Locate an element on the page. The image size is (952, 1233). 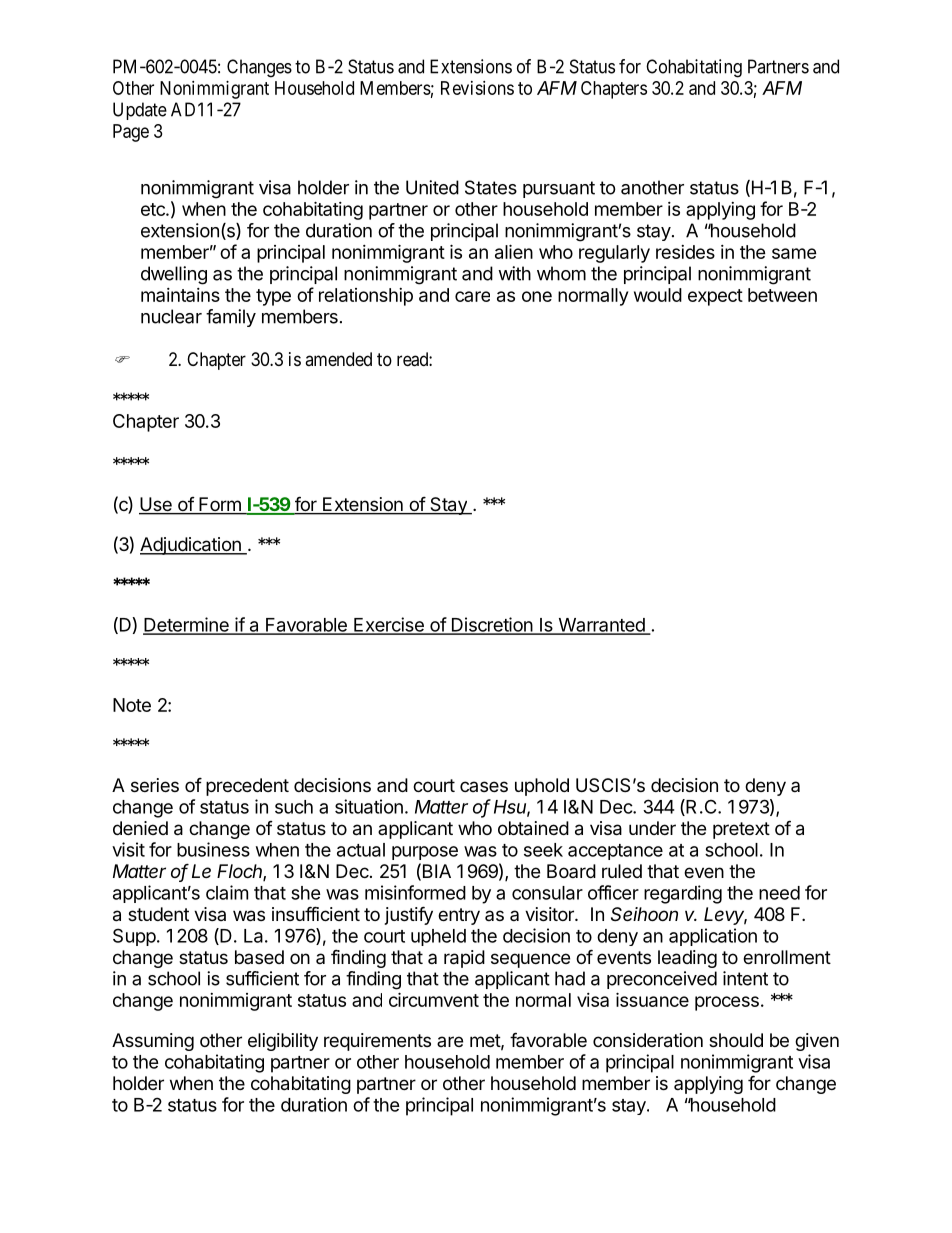
Adjudication is located at coordinates (191, 546).
